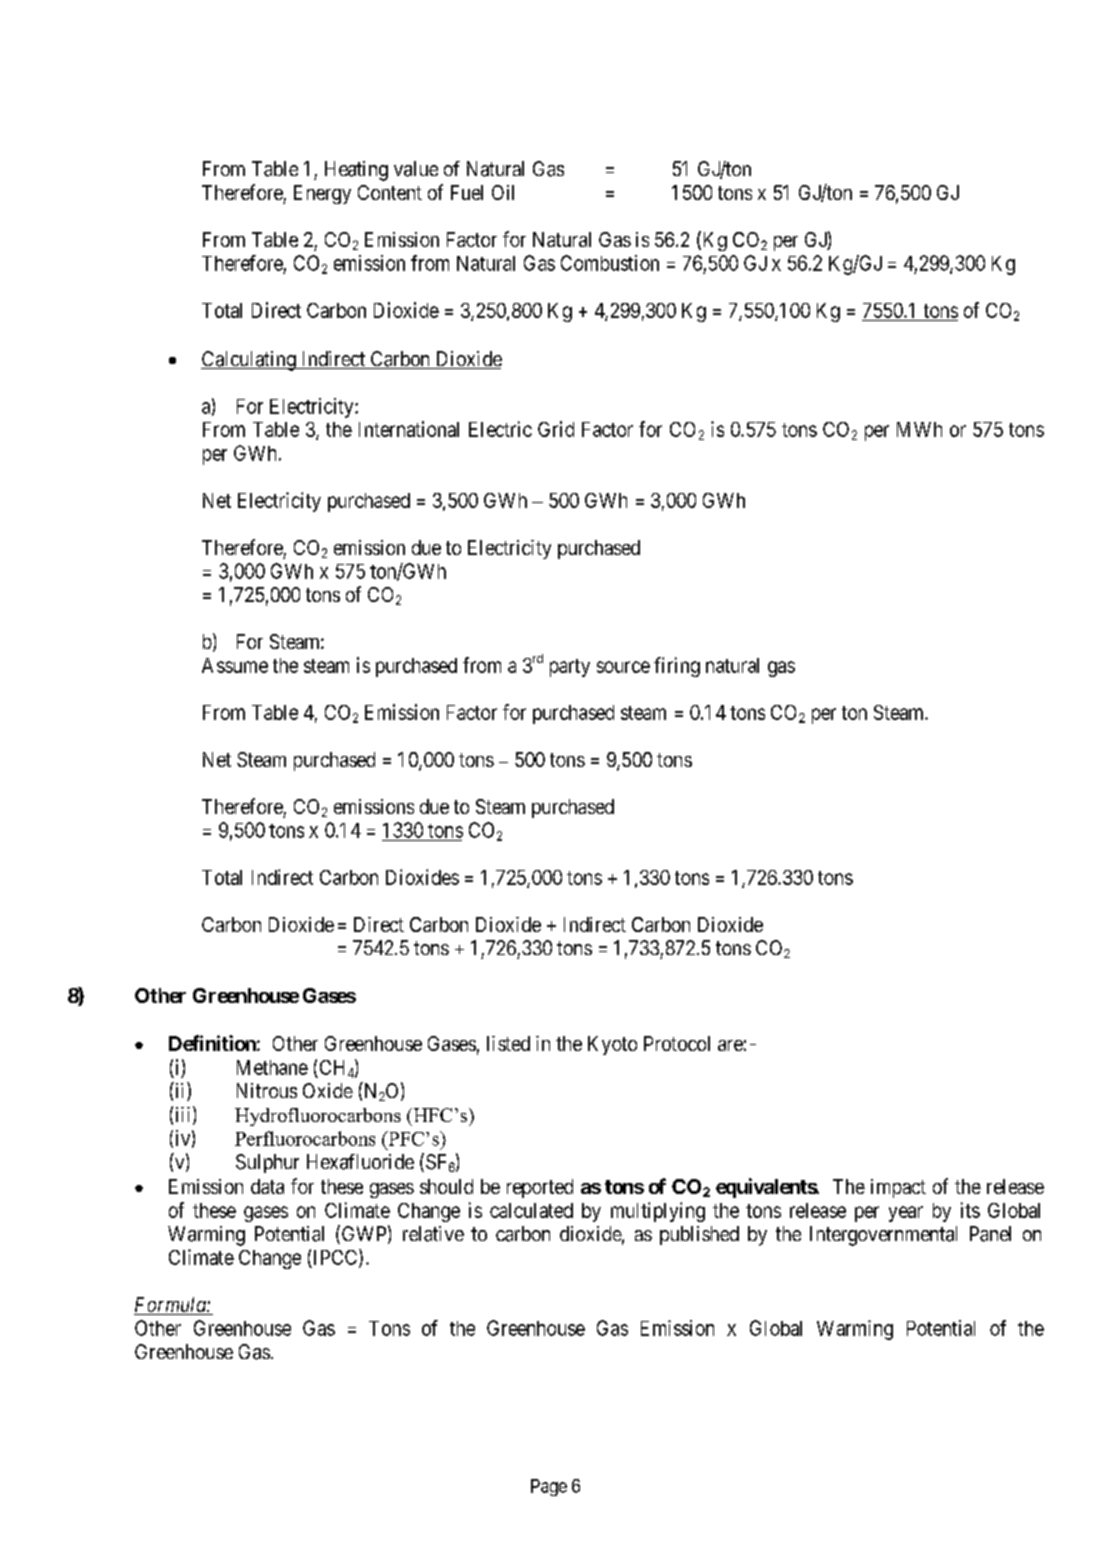 Image resolution: width=1110 pixels, height=1568 pixels. What do you see at coordinates (322, 194) in the page?
I see `Energy` at bounding box center [322, 194].
